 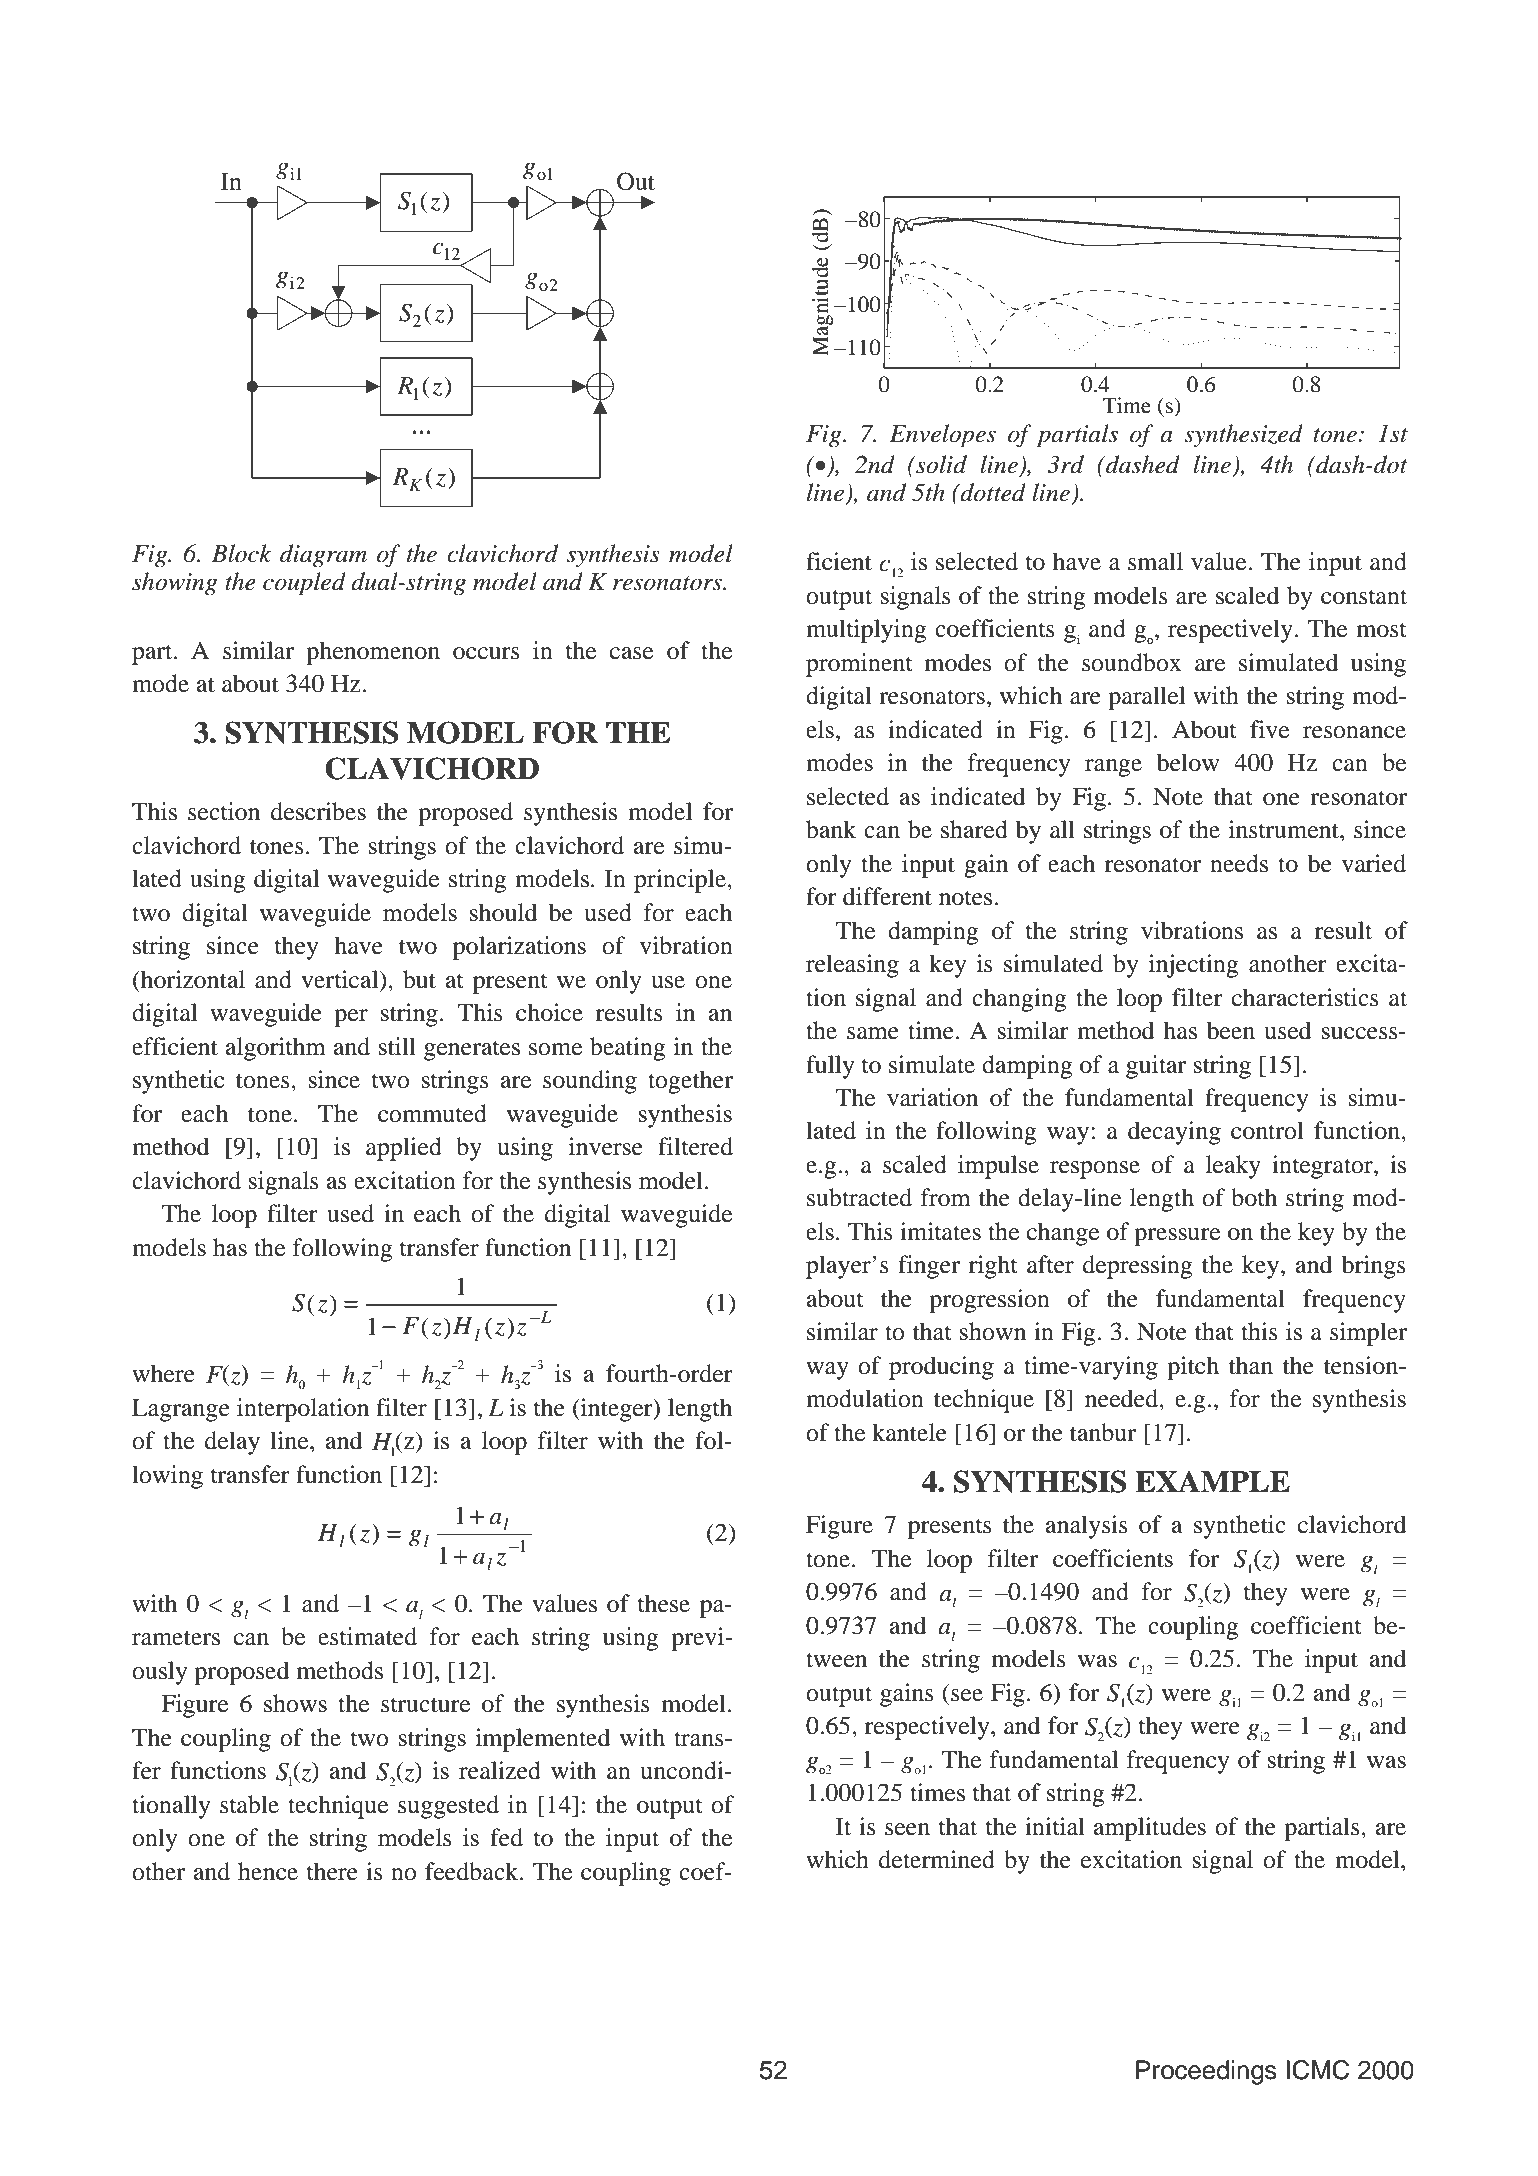 I want to click on releasing, so click(x=852, y=966).
